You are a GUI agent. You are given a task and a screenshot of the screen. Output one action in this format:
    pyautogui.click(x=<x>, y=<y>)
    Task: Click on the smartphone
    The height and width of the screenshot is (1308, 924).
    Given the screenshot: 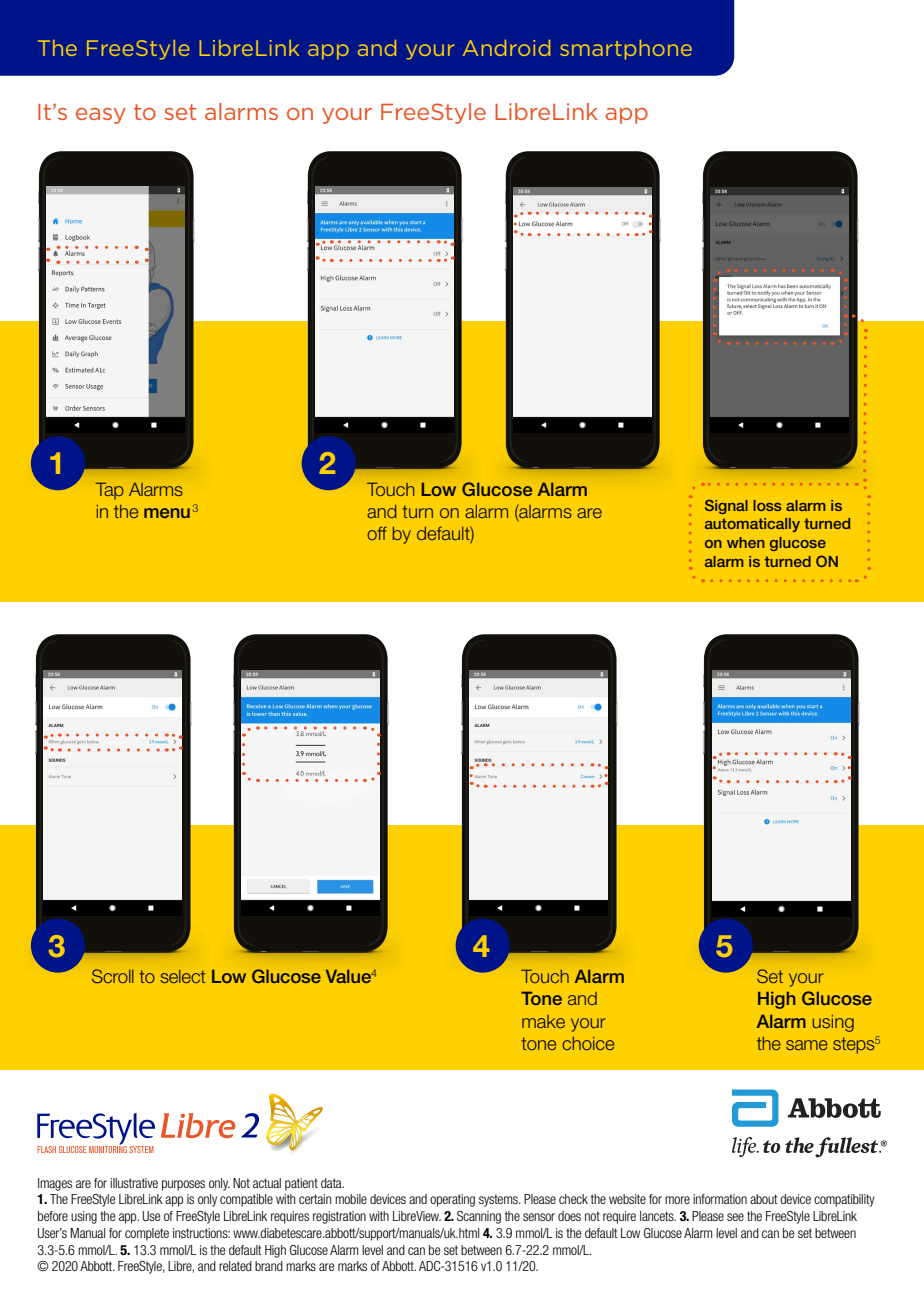 What is the action you would take?
    pyautogui.click(x=626, y=50)
